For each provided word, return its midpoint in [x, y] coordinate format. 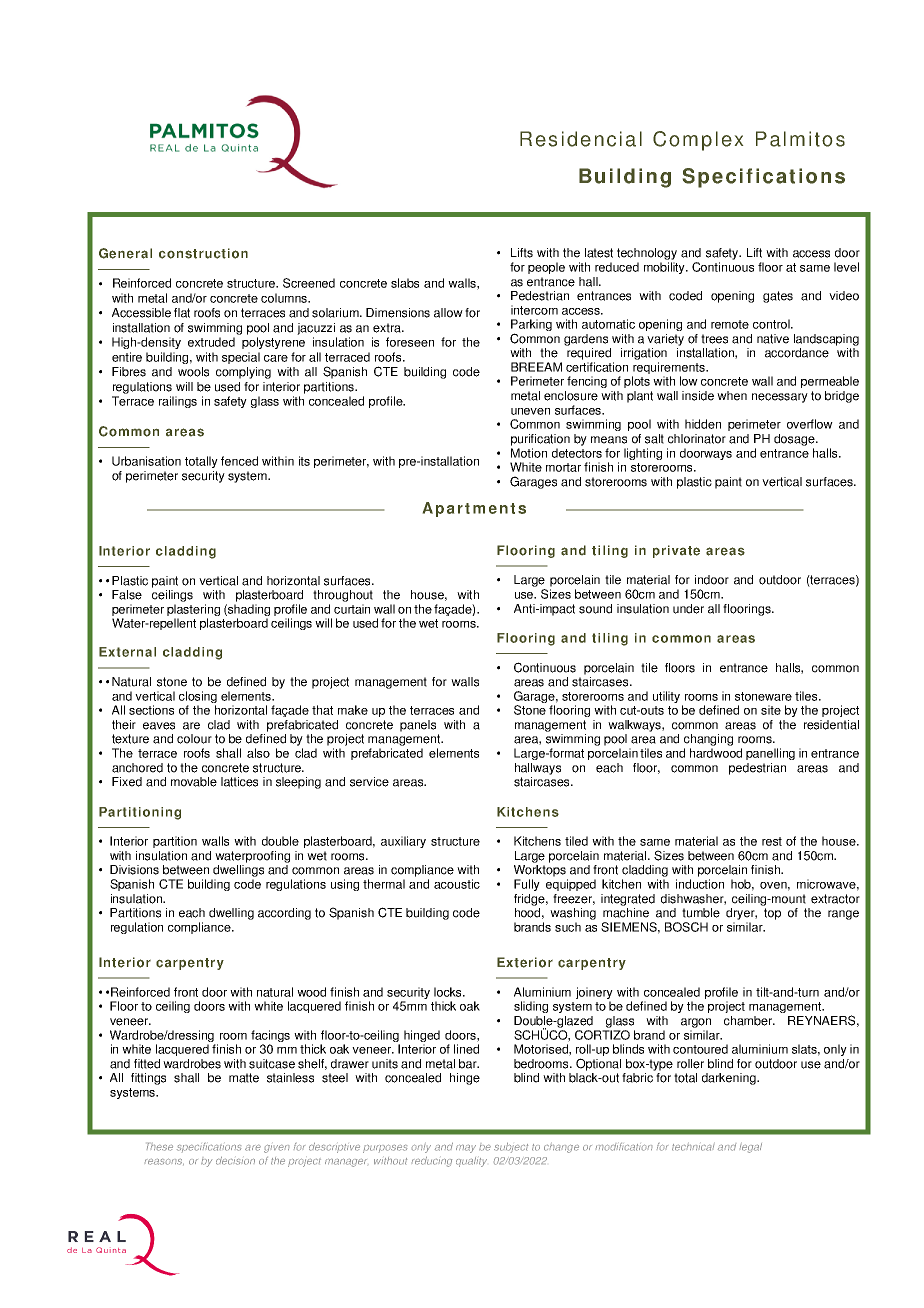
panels [418, 726]
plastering [193, 610]
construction [203, 253]
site [771, 710]
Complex [698, 141]
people [546, 268]
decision [235, 1161]
